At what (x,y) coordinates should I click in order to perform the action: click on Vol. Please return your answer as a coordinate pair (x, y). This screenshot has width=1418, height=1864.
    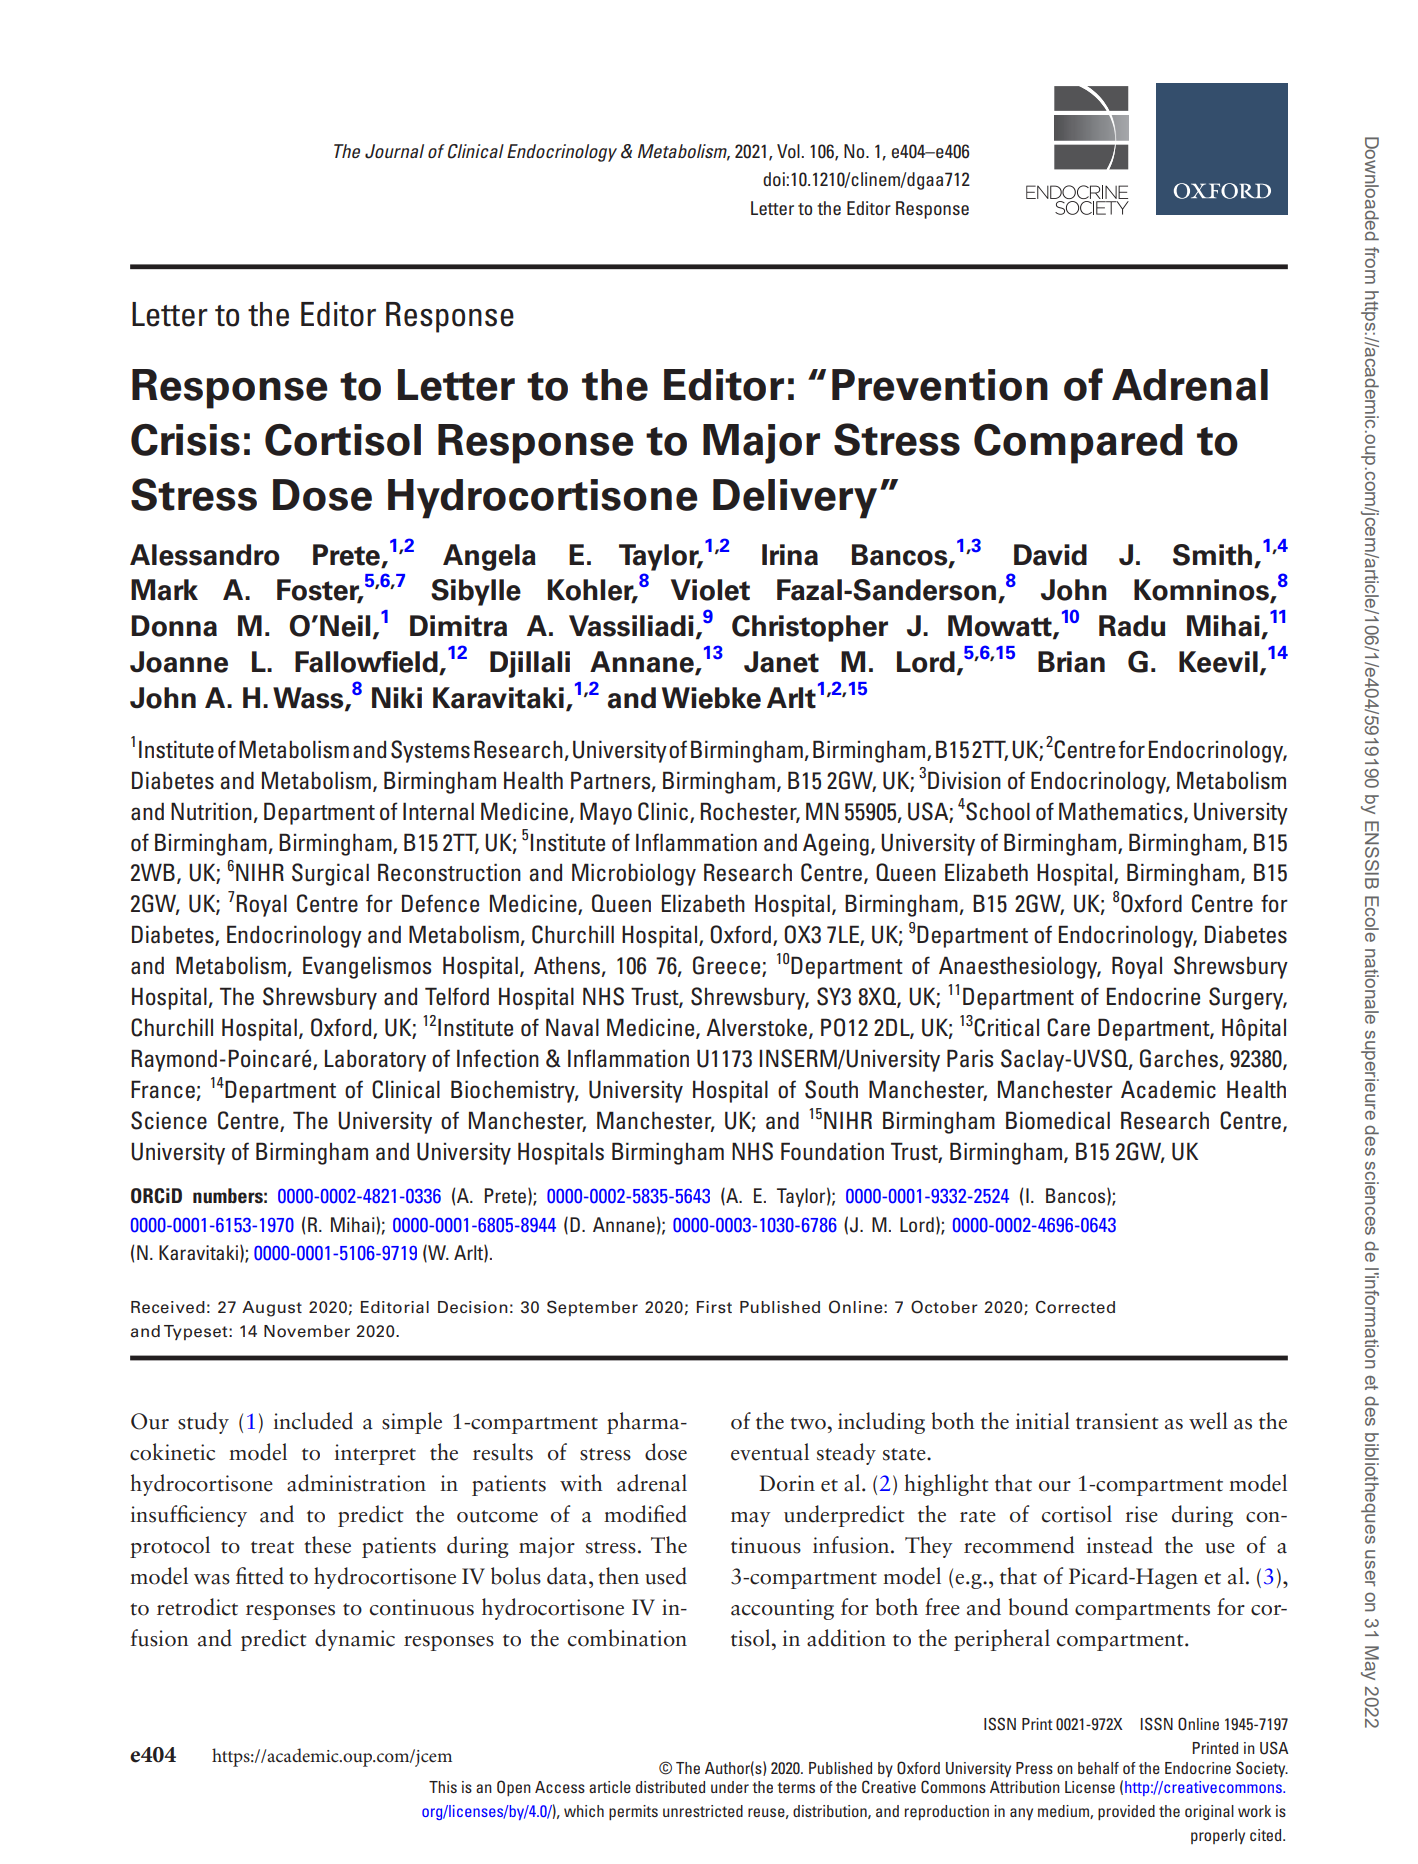
    Looking at the image, I should click on (789, 151).
